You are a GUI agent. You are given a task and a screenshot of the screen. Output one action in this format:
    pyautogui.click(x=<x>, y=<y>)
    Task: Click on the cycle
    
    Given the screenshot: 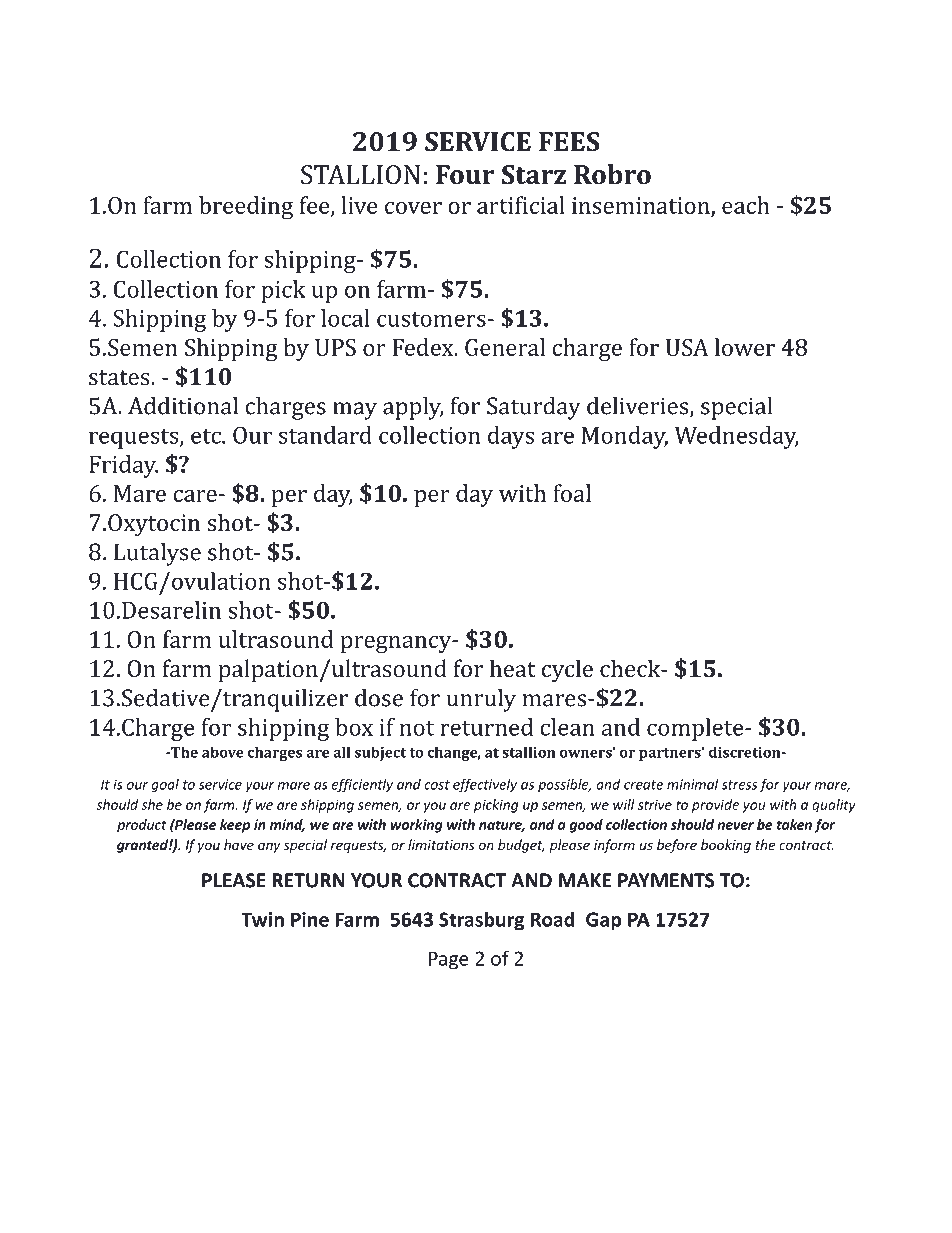 What is the action you would take?
    pyautogui.click(x=567, y=671)
